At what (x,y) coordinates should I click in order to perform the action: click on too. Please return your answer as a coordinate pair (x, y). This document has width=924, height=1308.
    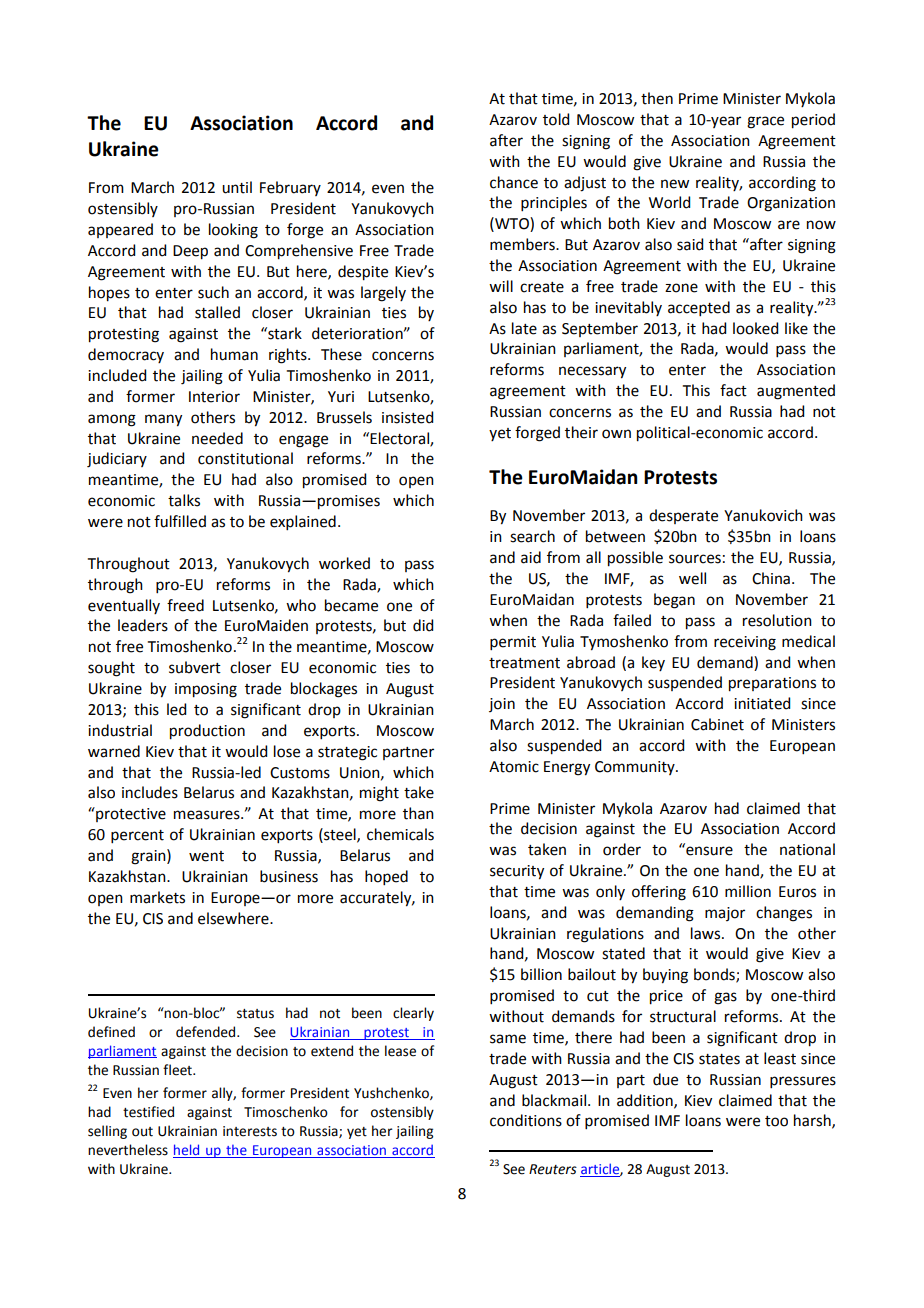
    Looking at the image, I should click on (776, 1121).
